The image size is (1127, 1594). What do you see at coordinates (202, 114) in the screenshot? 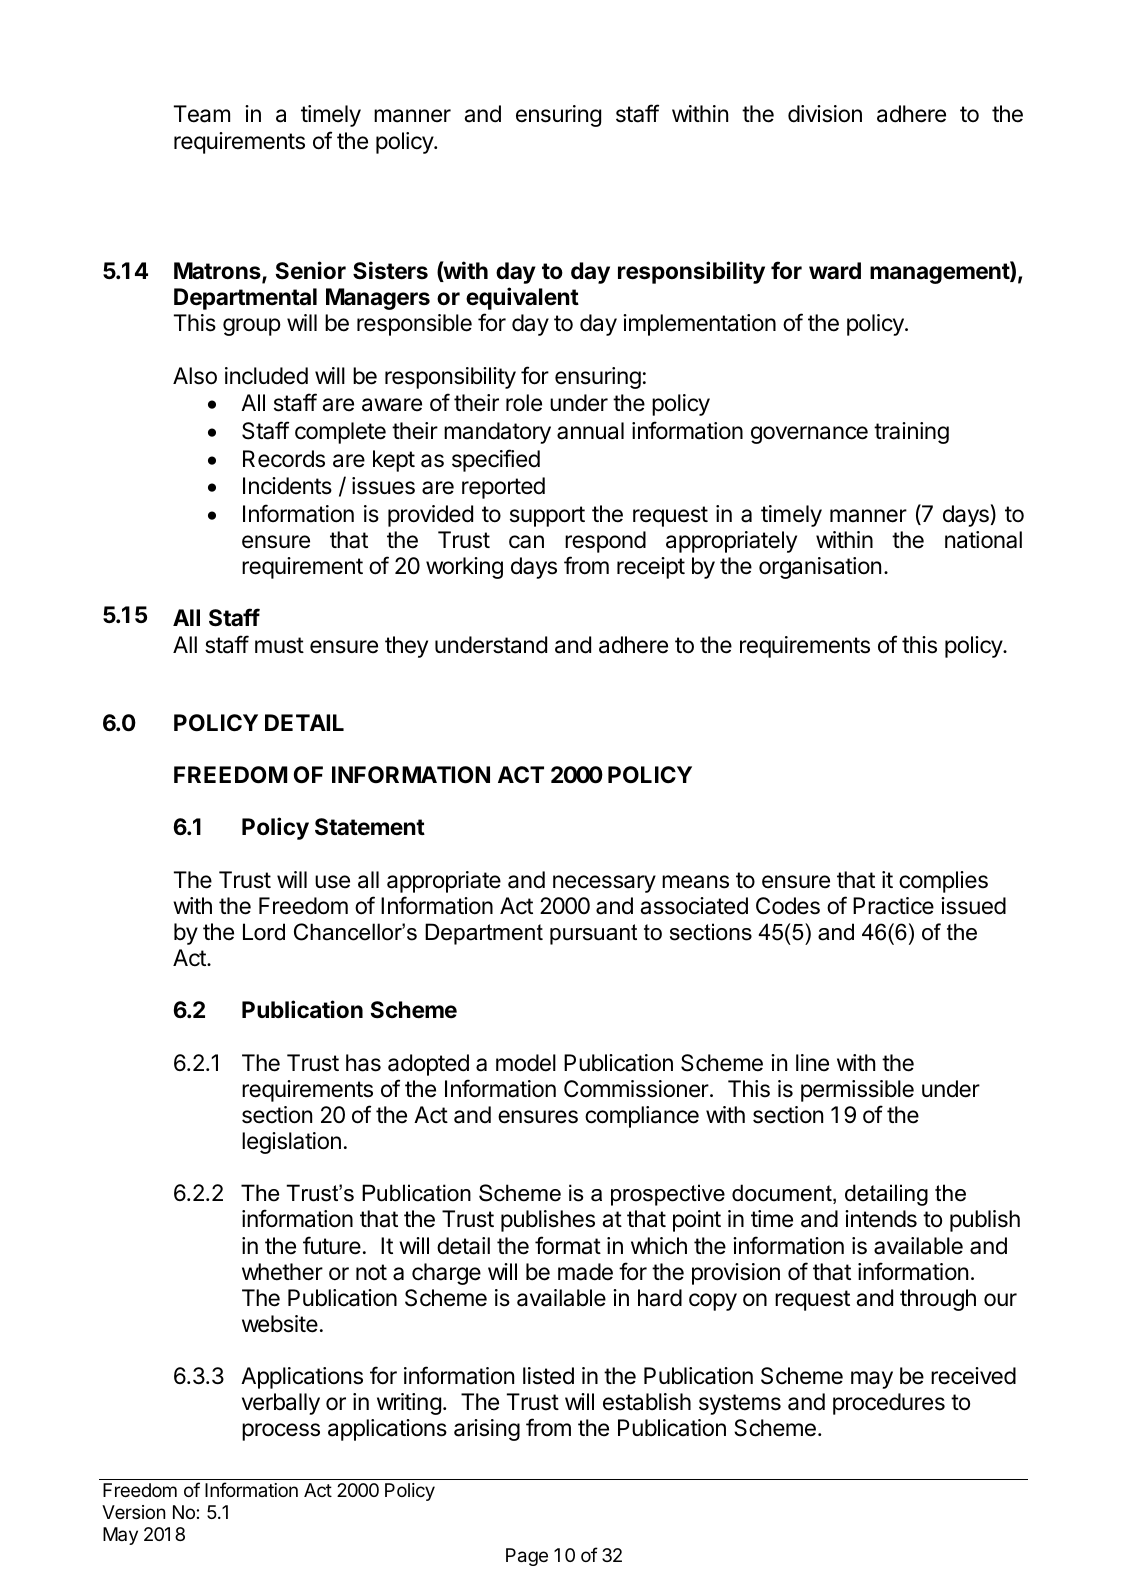
I see `Team` at bounding box center [202, 114].
